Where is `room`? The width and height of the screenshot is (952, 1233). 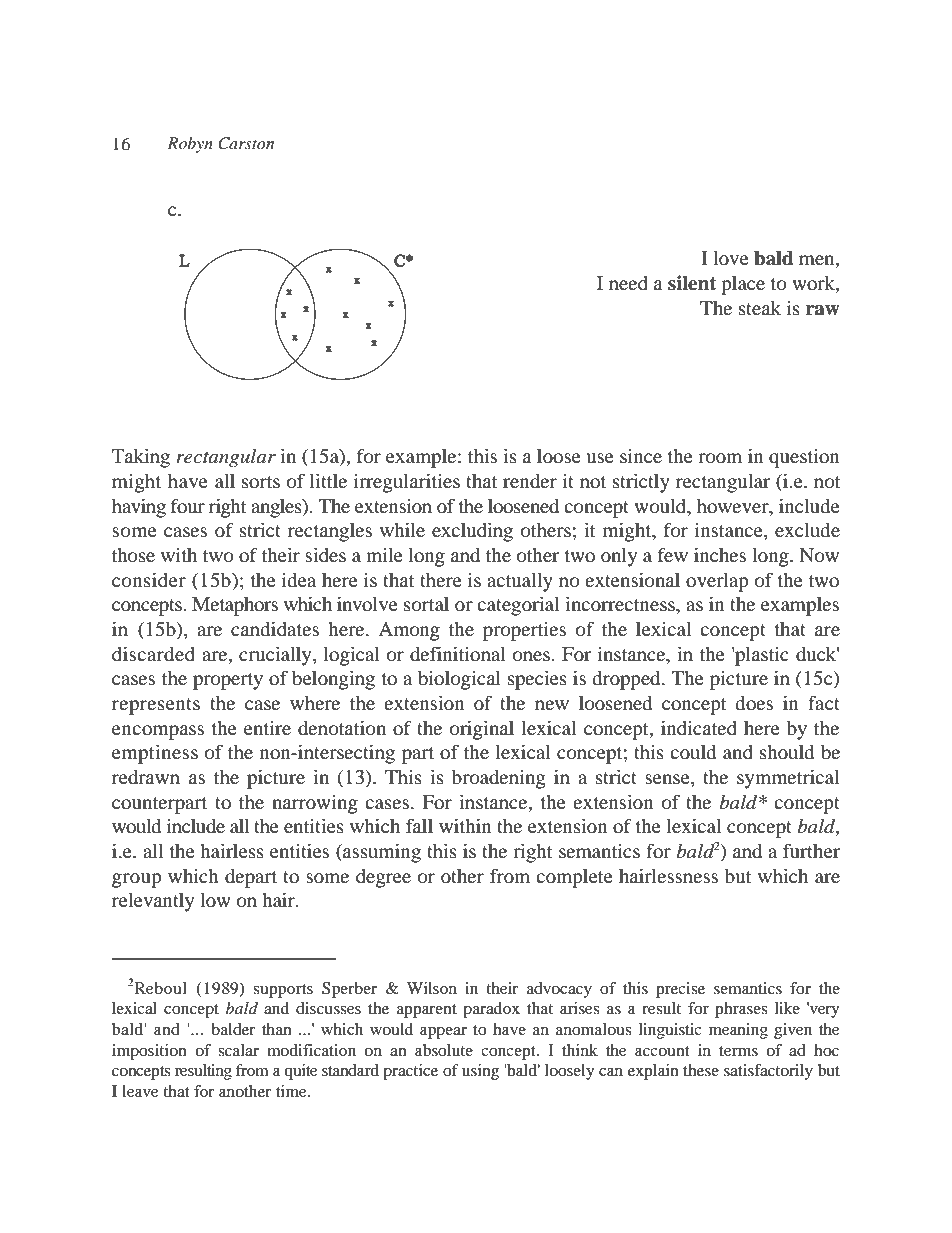
room is located at coordinates (720, 458).
